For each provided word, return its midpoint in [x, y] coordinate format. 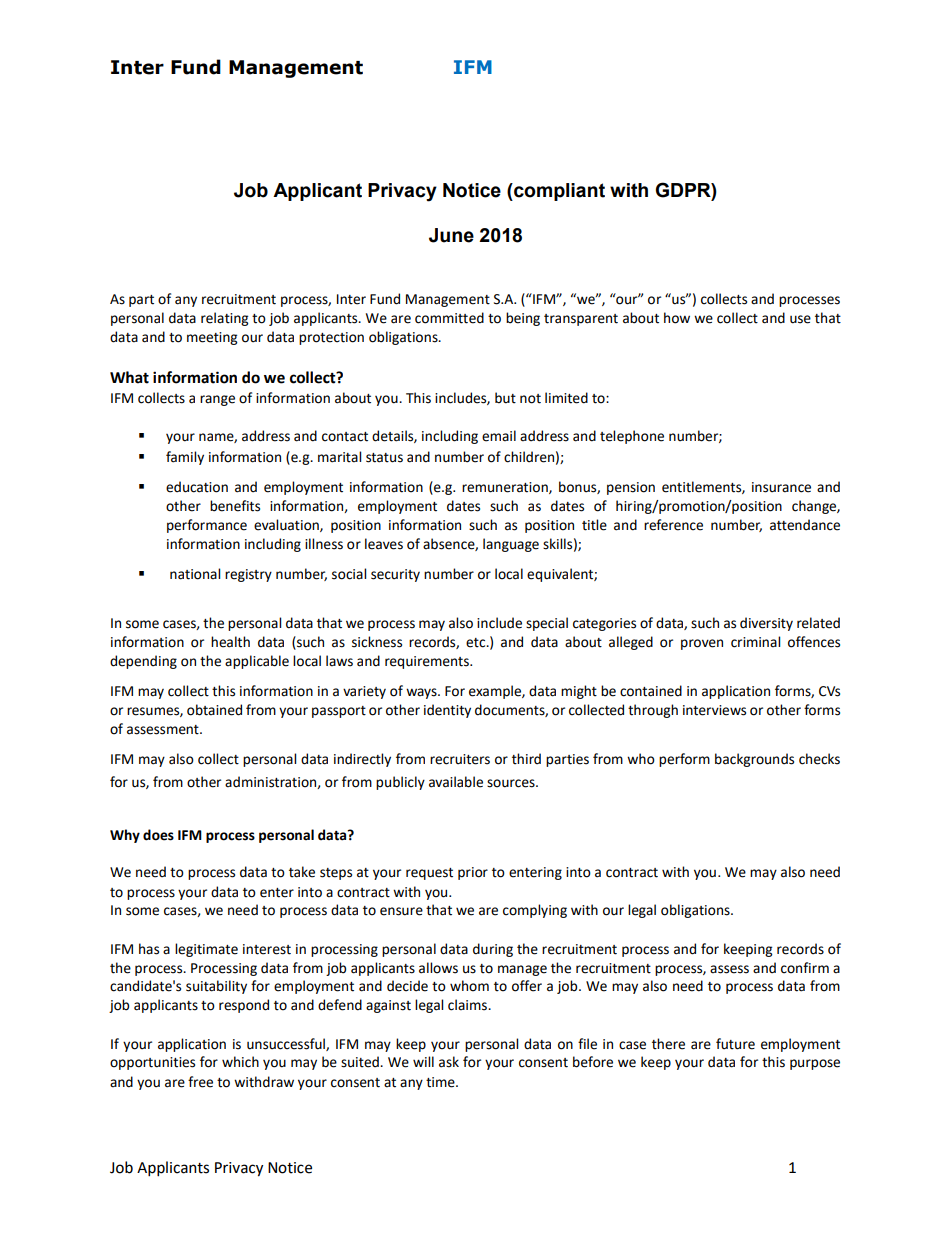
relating [224, 319]
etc [477, 643]
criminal [755, 642]
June [451, 235]
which [240, 1062]
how [677, 318]
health [230, 642]
